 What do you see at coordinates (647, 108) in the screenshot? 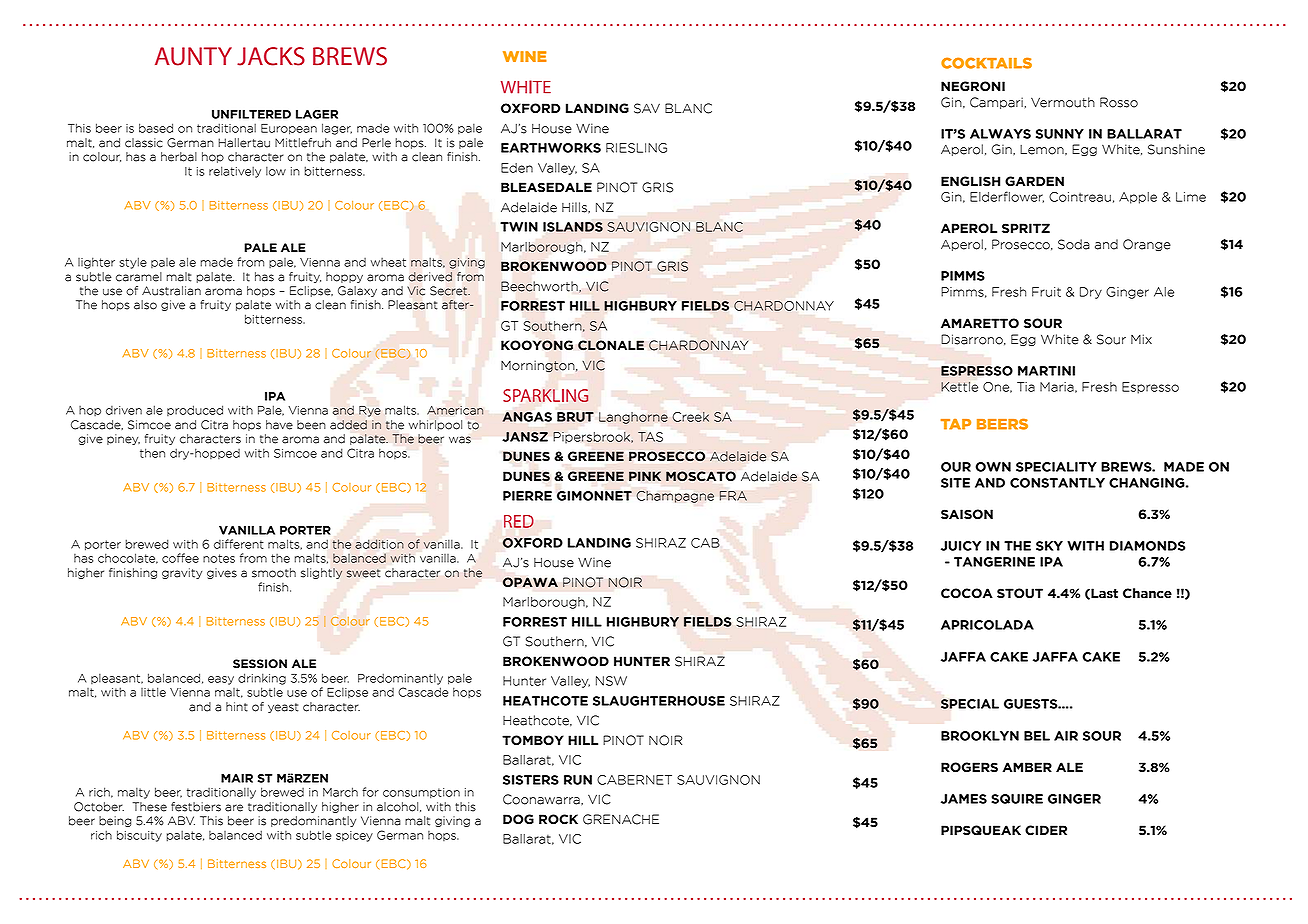
I see `SAV` at bounding box center [647, 108].
